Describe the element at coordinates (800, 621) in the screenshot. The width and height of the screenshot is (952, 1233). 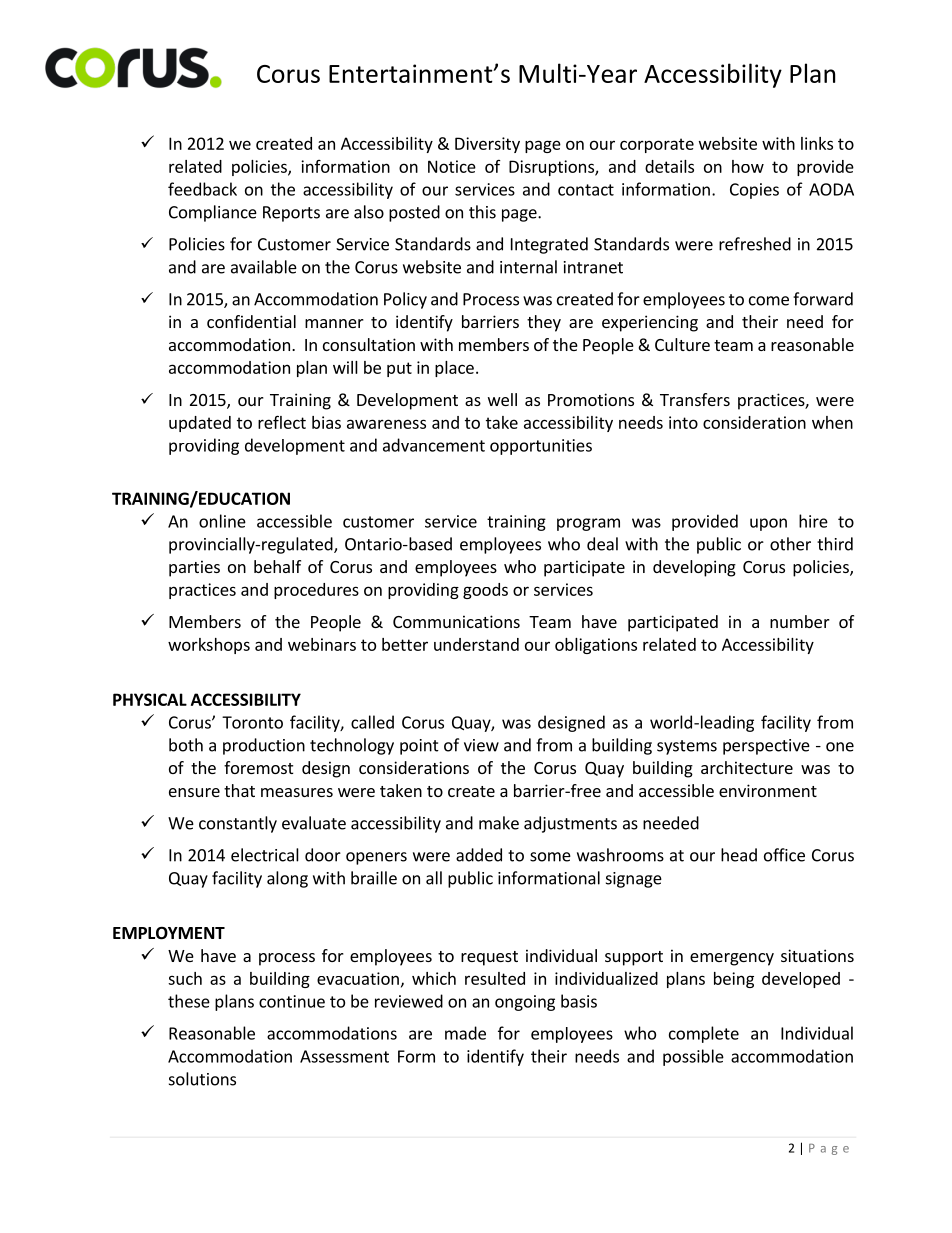
I see `number` at that location.
